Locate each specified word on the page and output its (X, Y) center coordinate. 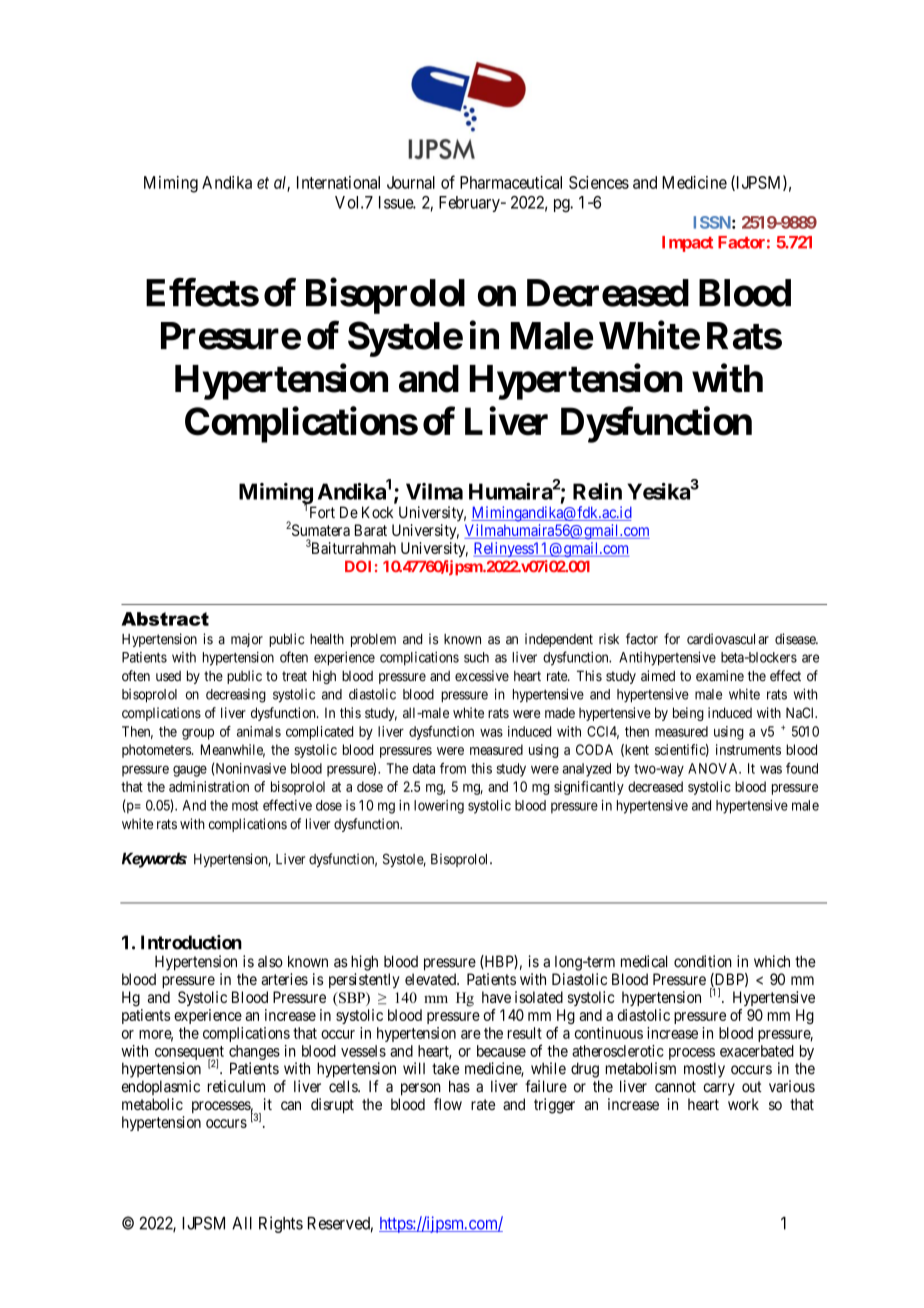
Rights (281, 1224)
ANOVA (714, 768)
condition (703, 961)
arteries (284, 979)
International (338, 182)
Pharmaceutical (511, 182)
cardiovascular (728, 639)
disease (796, 639)
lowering (439, 807)
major (247, 640)
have (496, 997)
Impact (687, 244)
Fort (322, 512)
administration (209, 786)
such (476, 657)
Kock (377, 512)
